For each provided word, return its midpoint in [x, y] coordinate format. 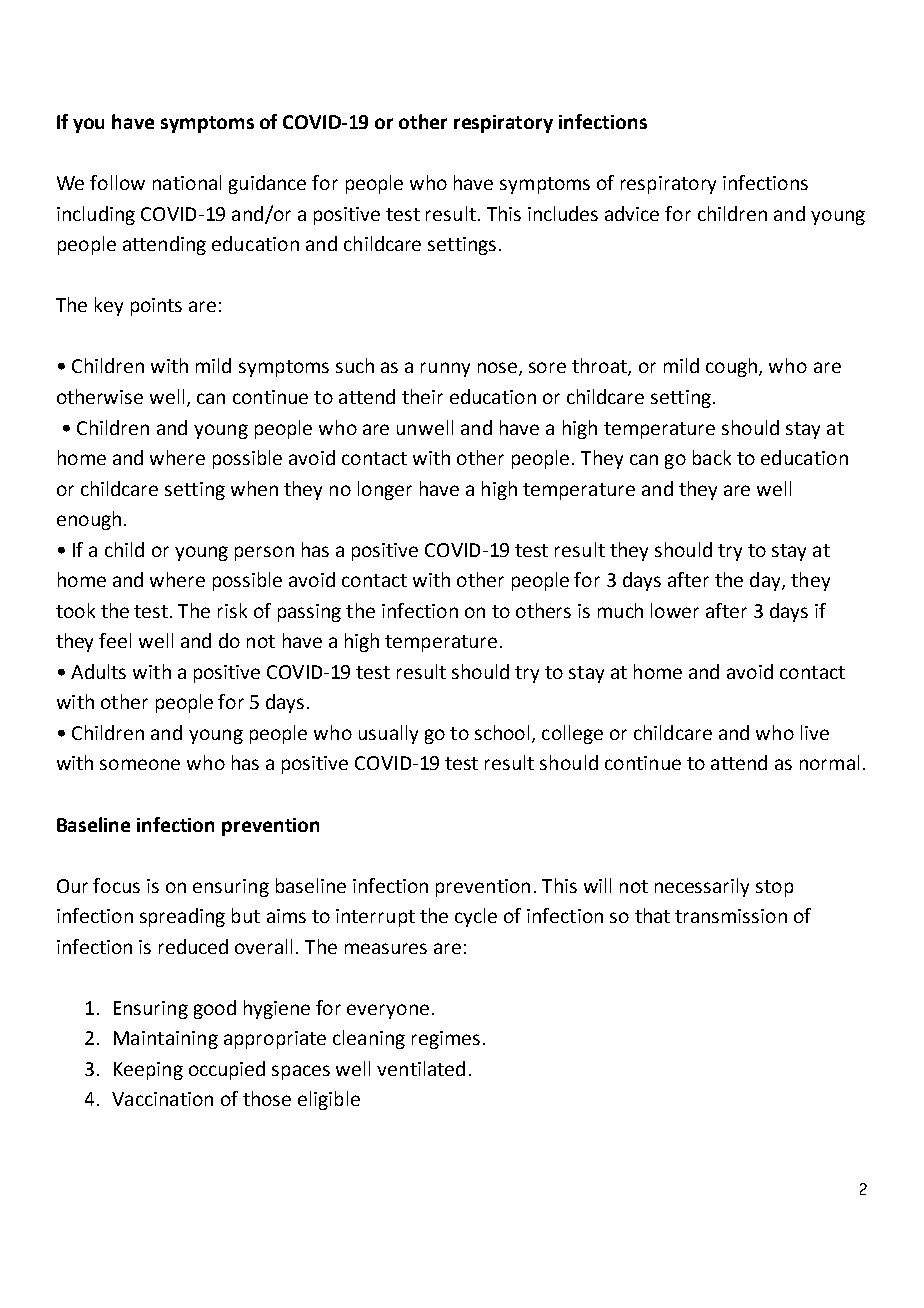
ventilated [421, 1068]
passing [309, 613]
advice [632, 213]
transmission [731, 916]
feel [115, 640]
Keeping [148, 1071]
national [187, 182]
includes [563, 213]
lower [675, 610]
